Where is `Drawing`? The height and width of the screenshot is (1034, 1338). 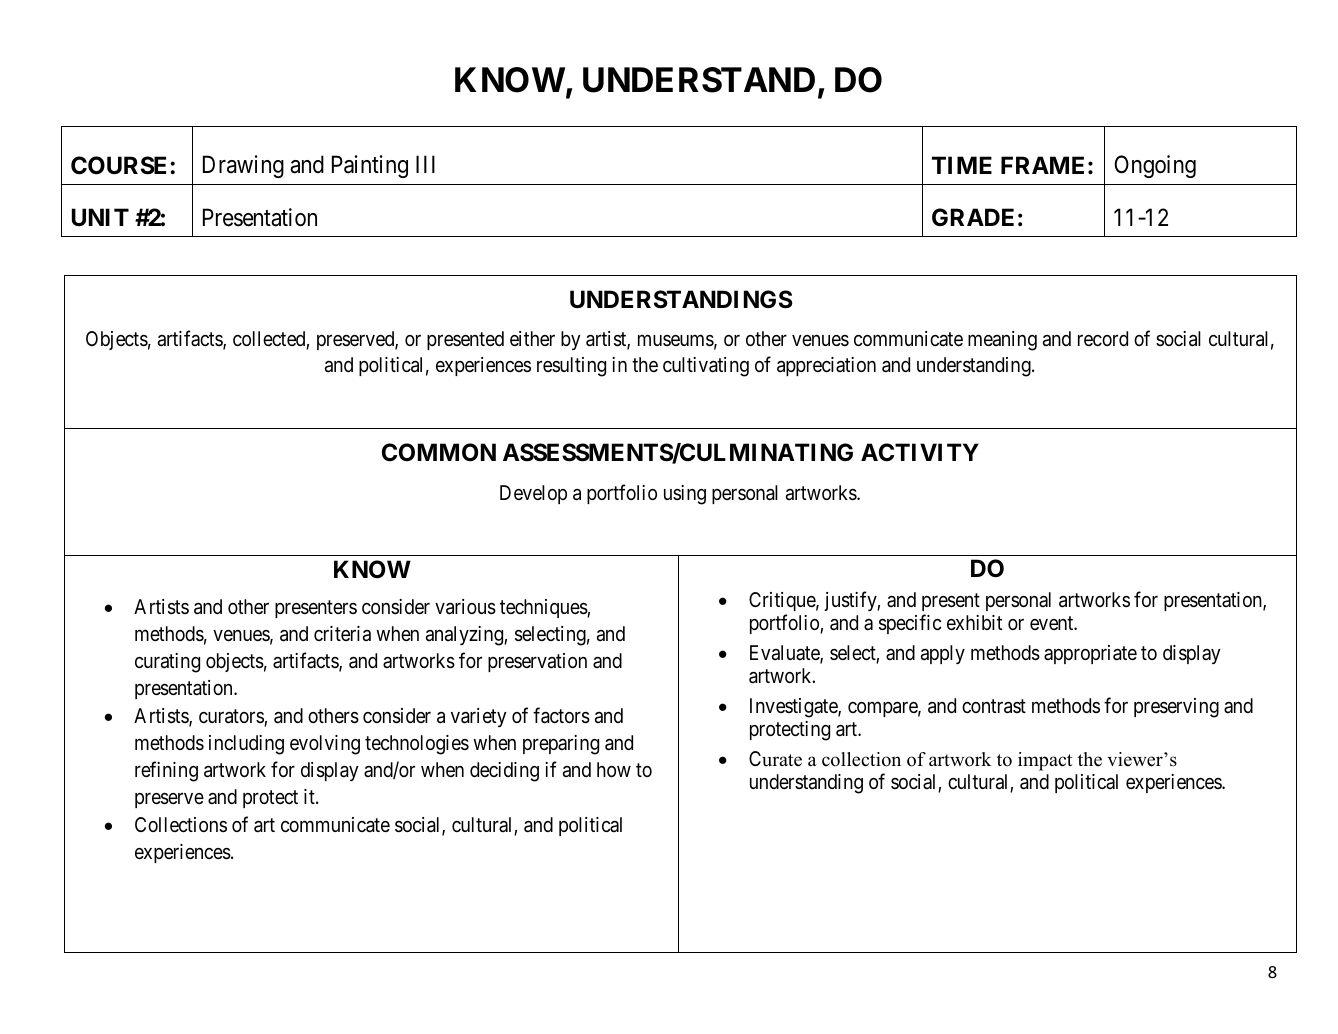
Drawing is located at coordinates (243, 166).
